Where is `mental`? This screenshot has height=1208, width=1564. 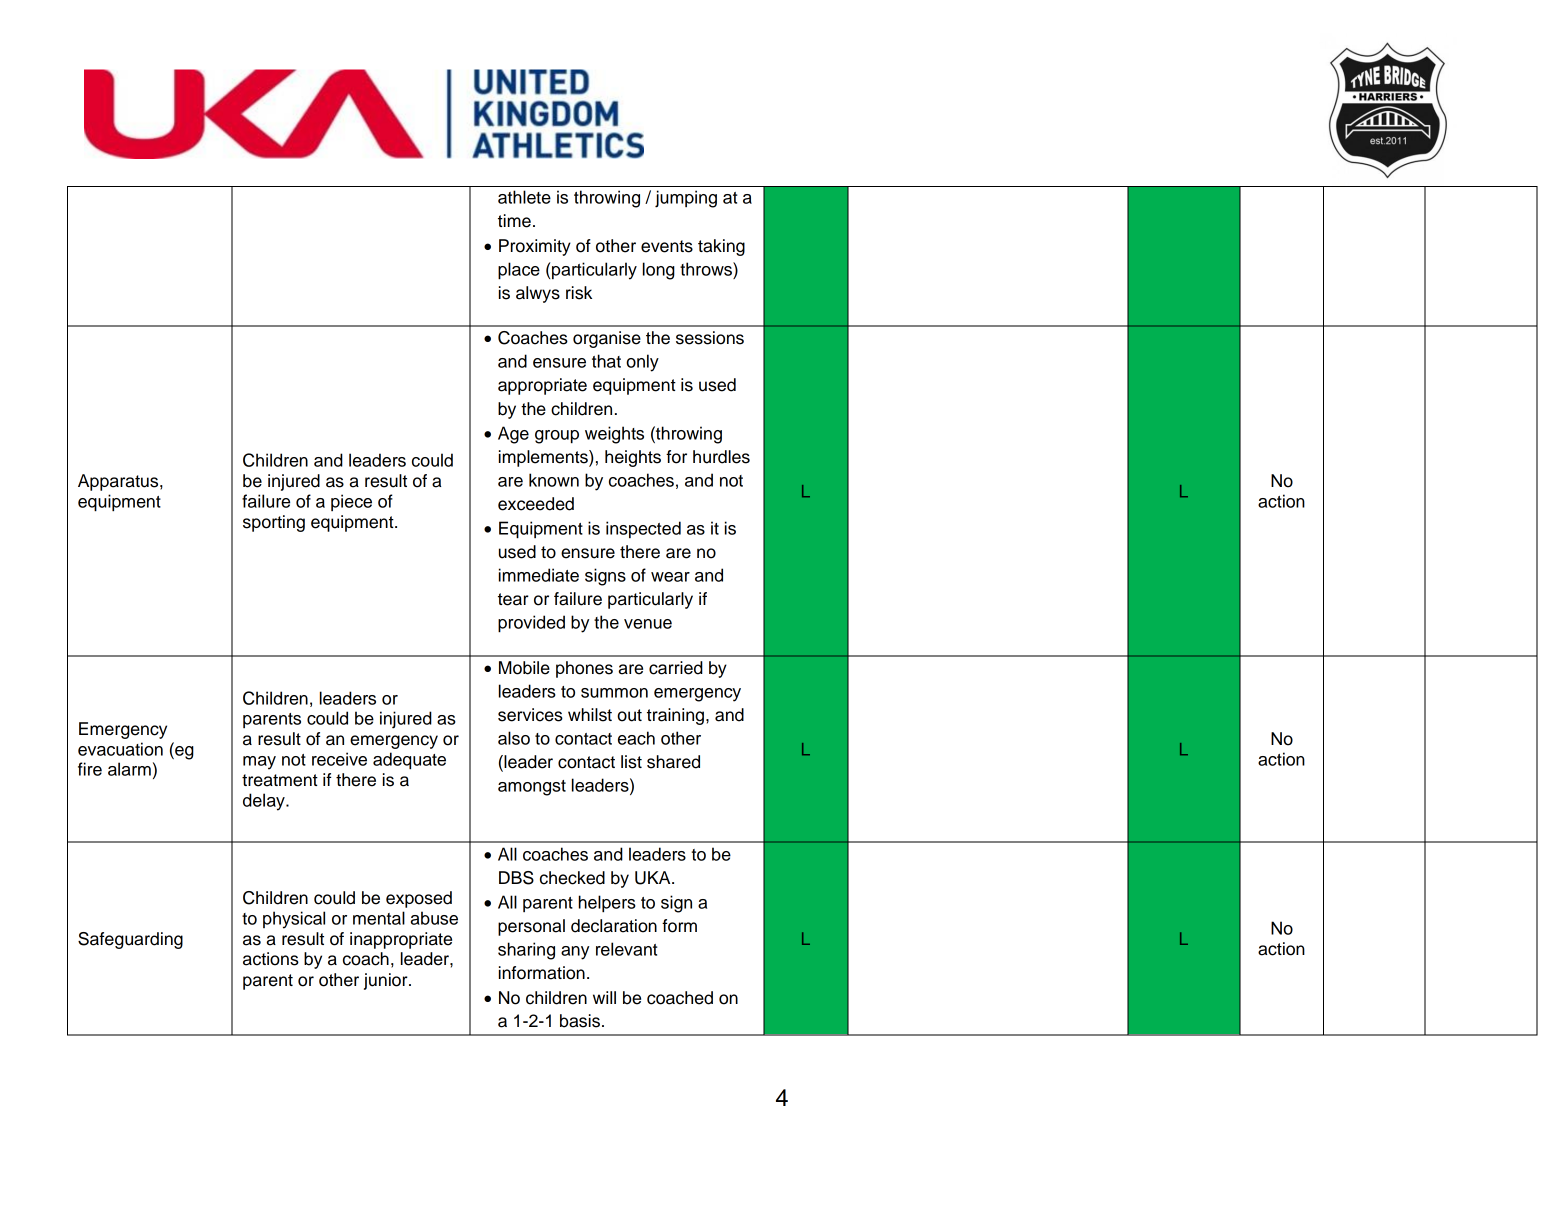
mental is located at coordinates (379, 918).
